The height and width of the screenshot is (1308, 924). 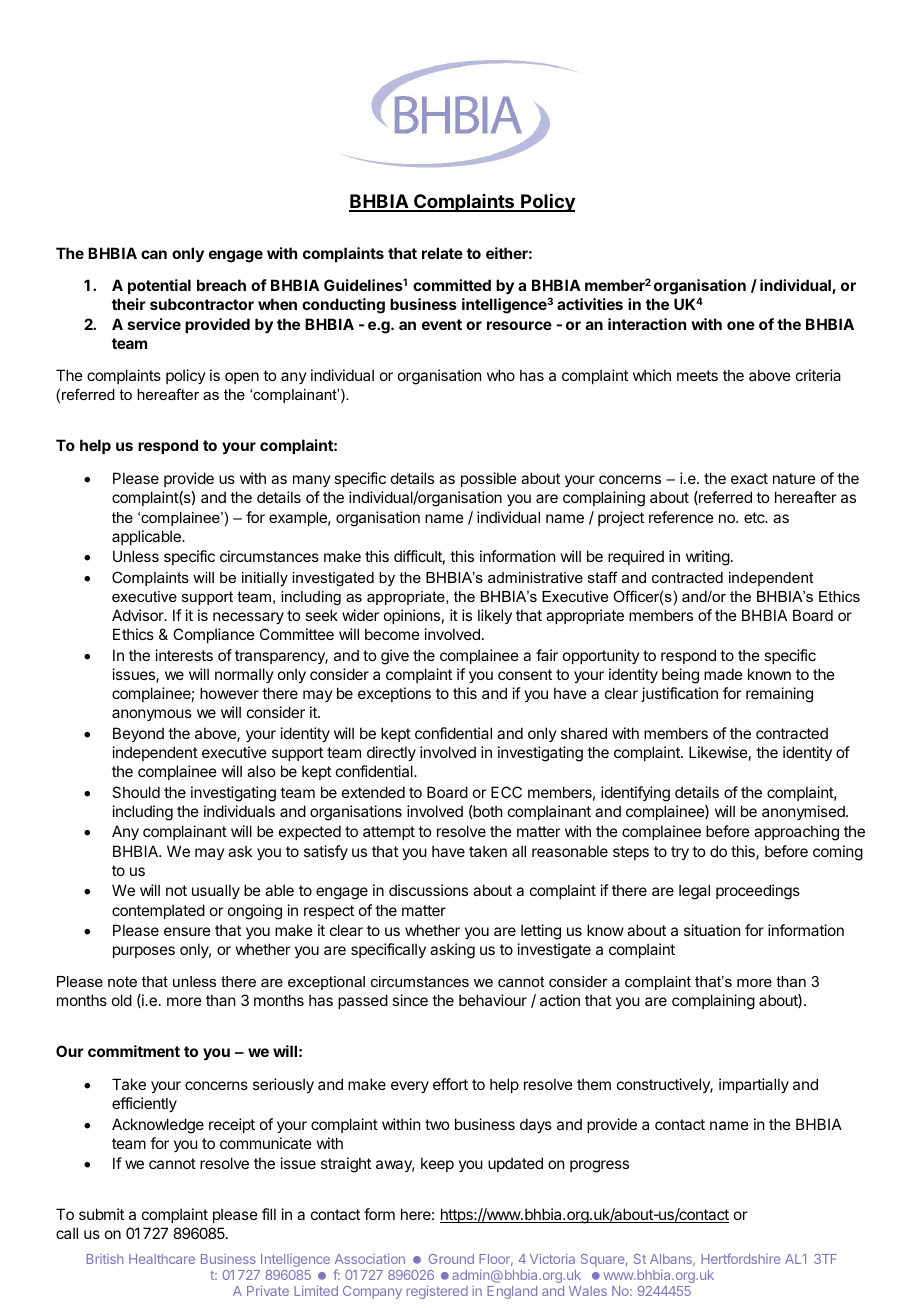 What do you see at coordinates (804, 812) in the screenshot?
I see `anonymised` at bounding box center [804, 812].
